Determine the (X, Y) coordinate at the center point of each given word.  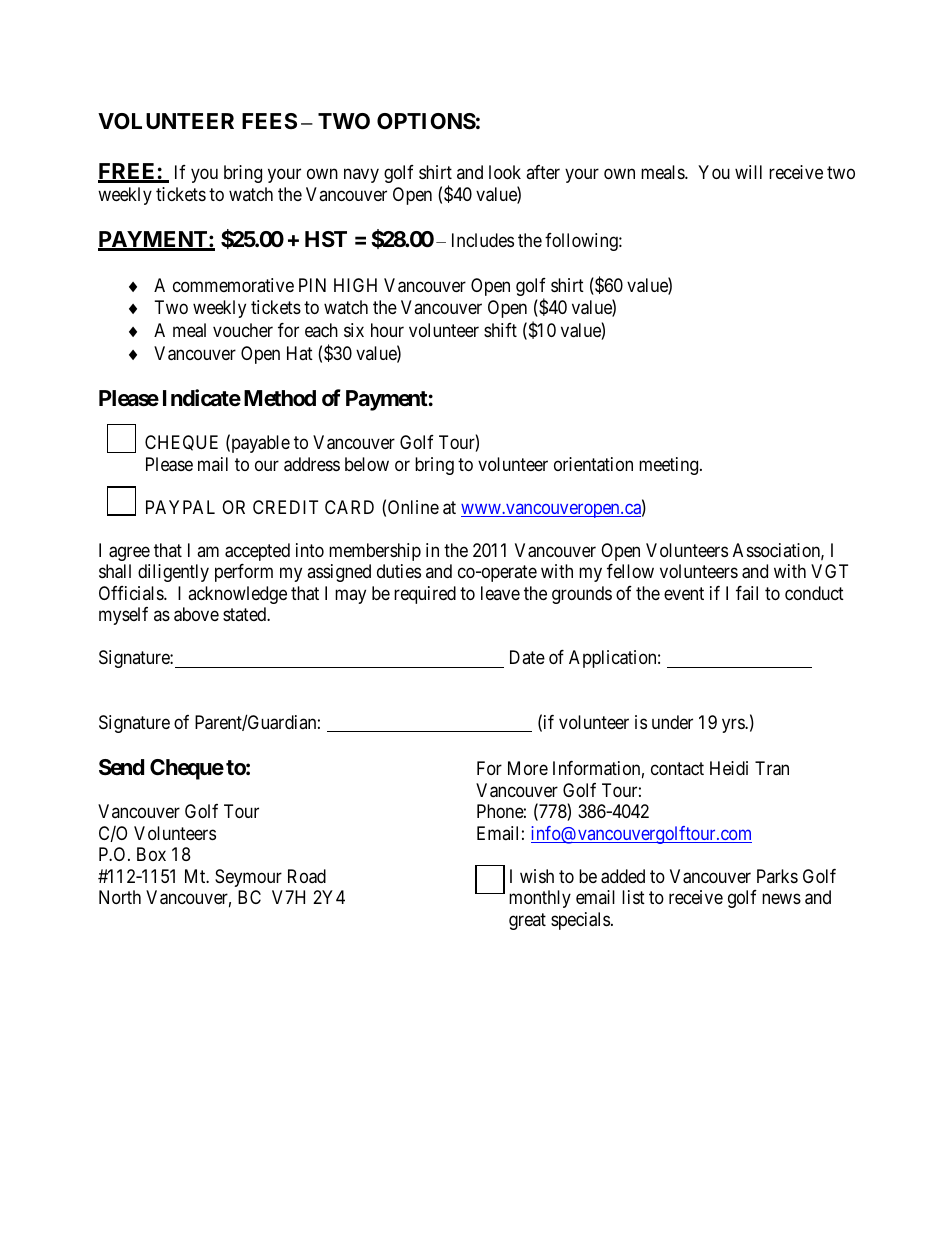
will (748, 172)
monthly (540, 899)
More (528, 768)
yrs (734, 725)
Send (121, 767)
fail (747, 593)
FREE (128, 172)
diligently (173, 573)
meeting (670, 466)
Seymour (248, 878)
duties (399, 571)
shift (500, 330)
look (505, 172)
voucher (243, 330)
